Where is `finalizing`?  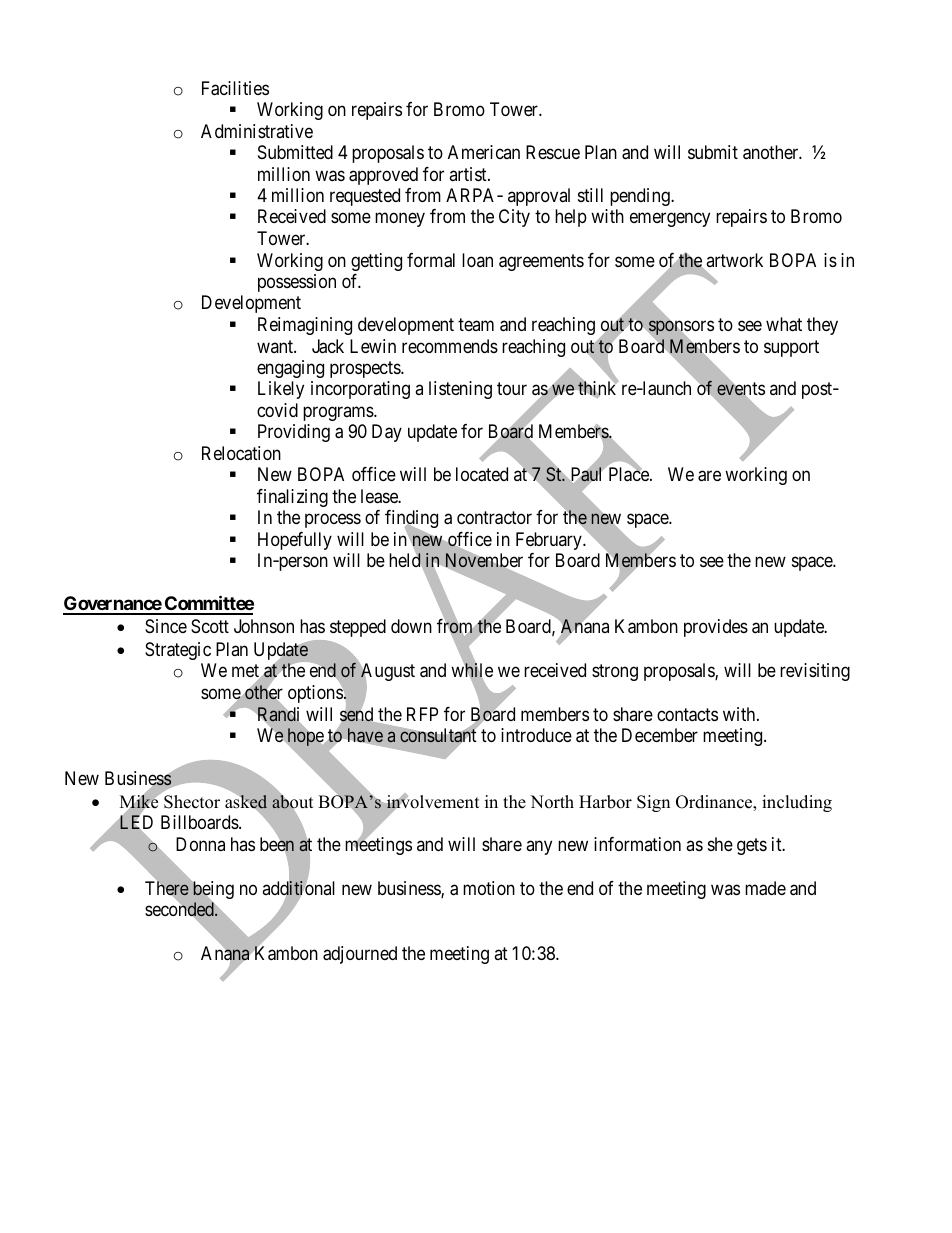
finalizing is located at coordinates (292, 498).
